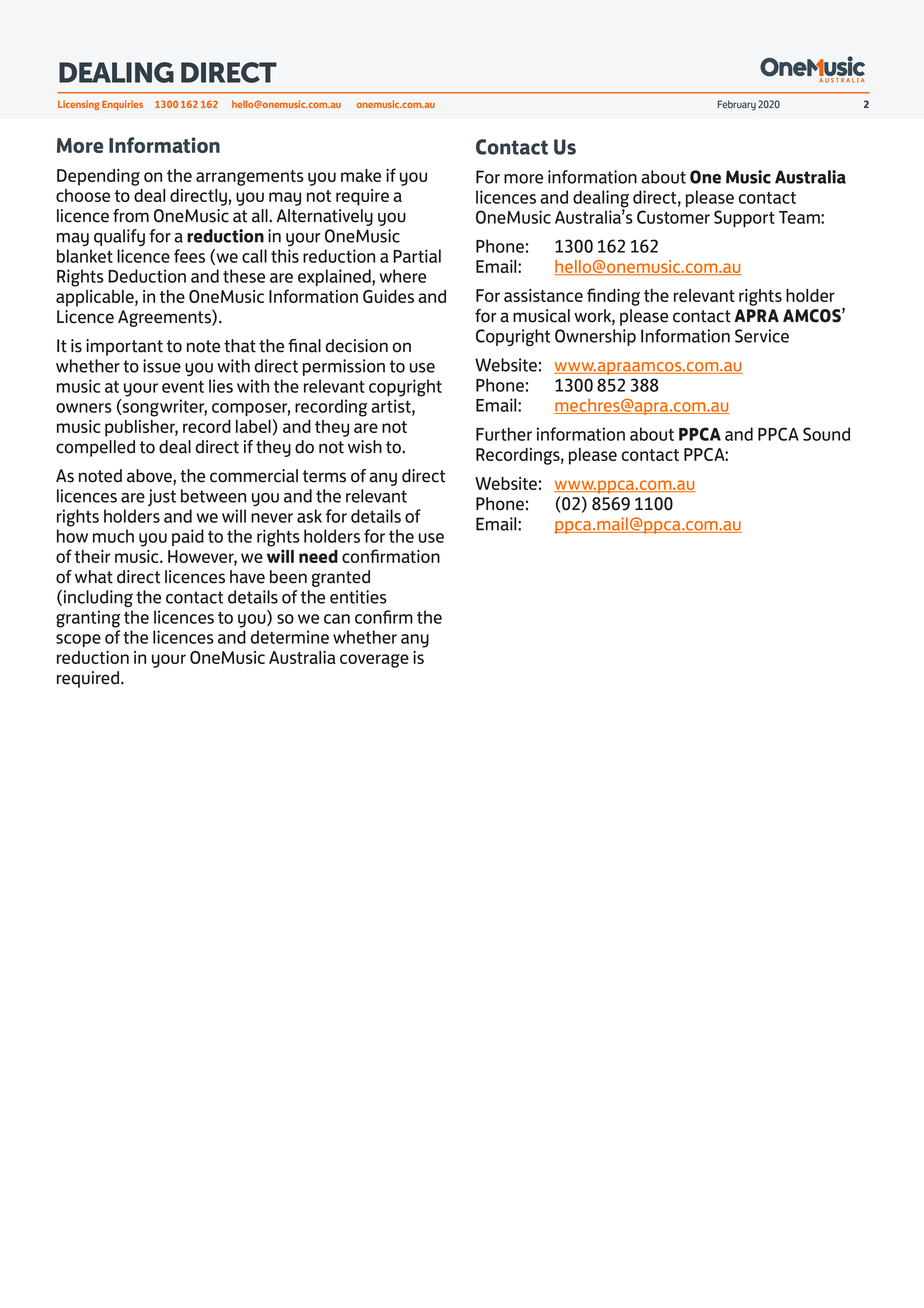 The width and height of the screenshot is (924, 1308). Describe the element at coordinates (737, 105) in the screenshot. I see `February` at that location.
